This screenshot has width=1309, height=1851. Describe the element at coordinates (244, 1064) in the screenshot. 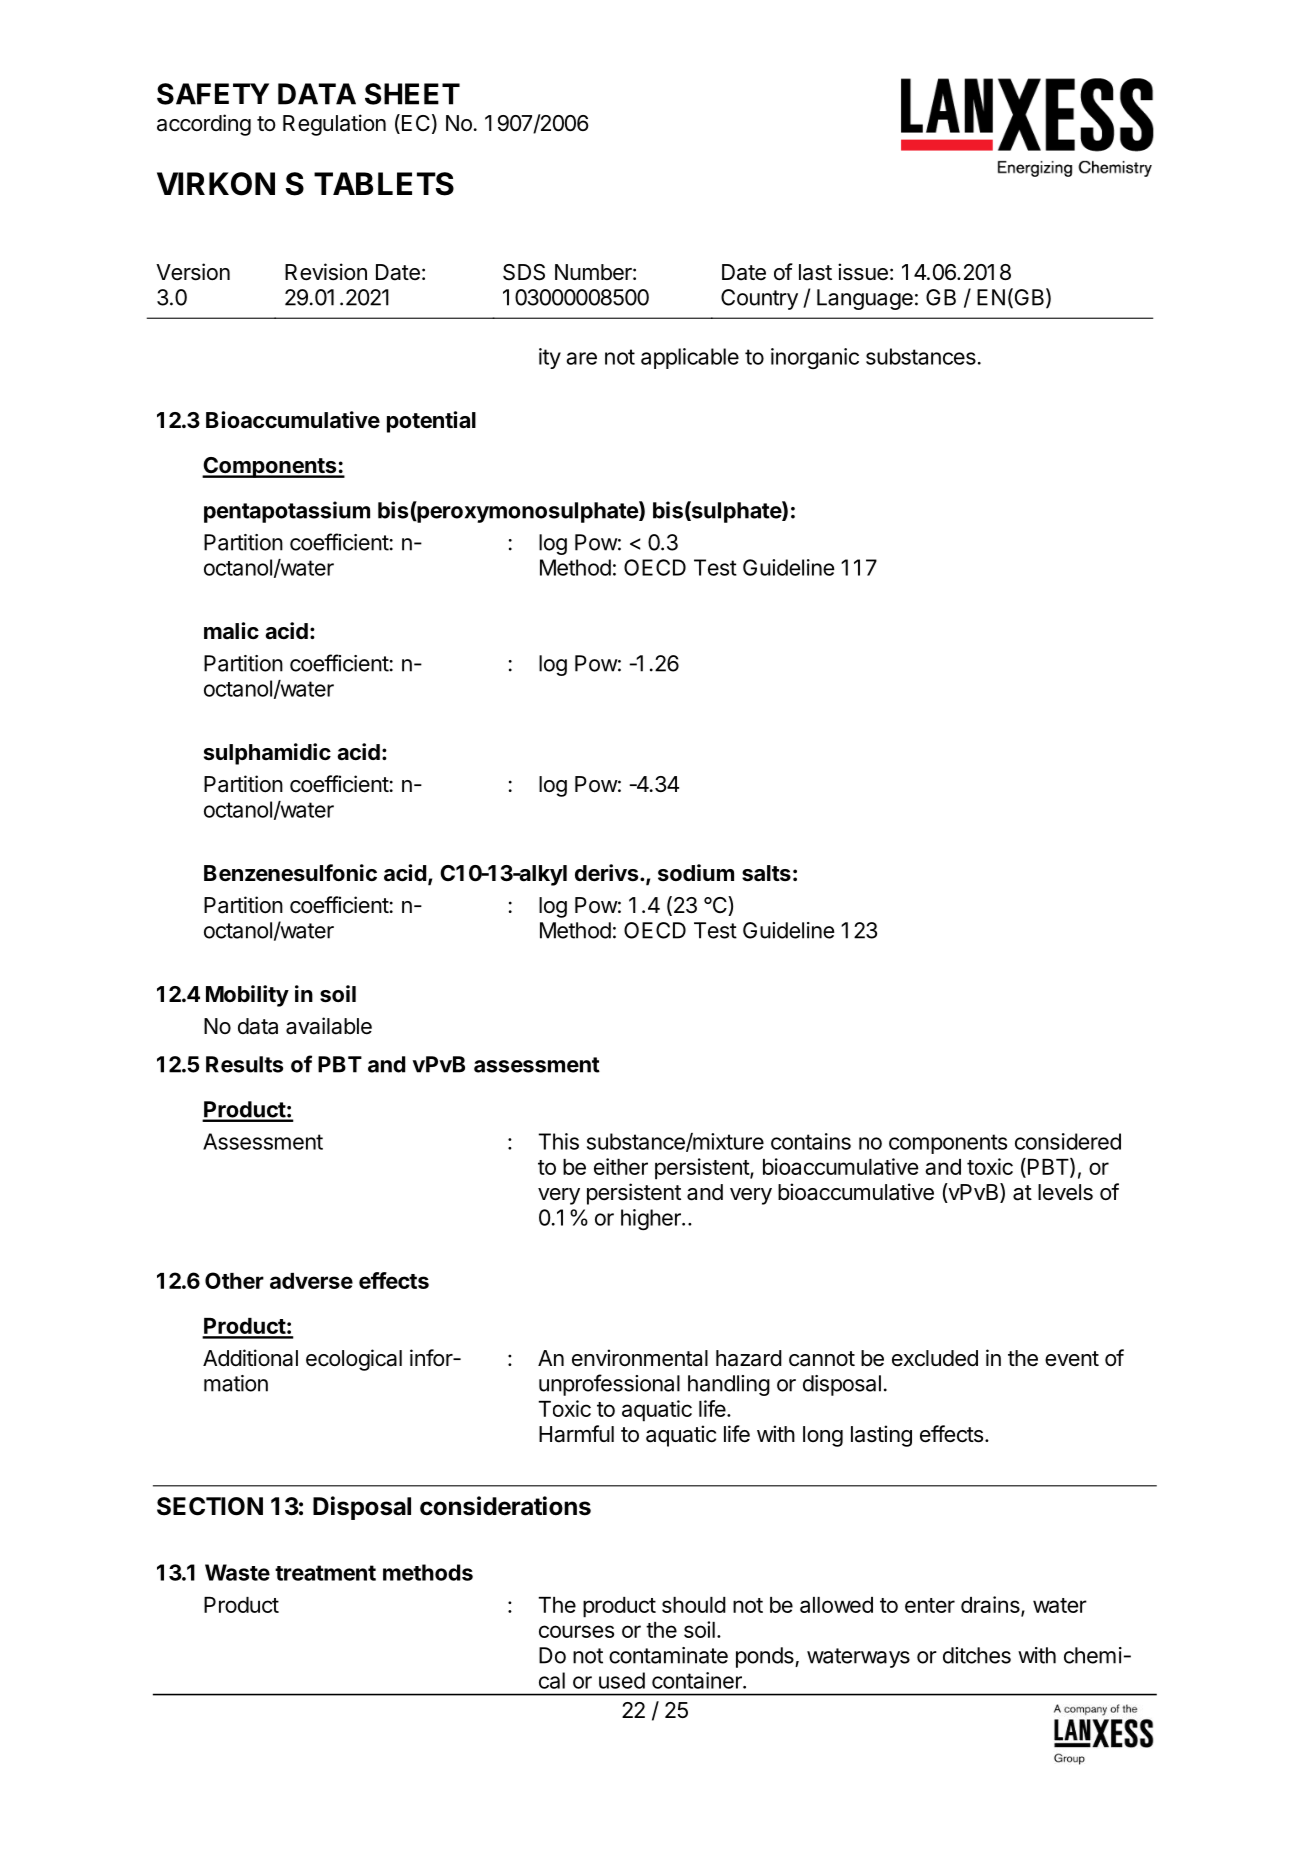

I see `Results` at that location.
